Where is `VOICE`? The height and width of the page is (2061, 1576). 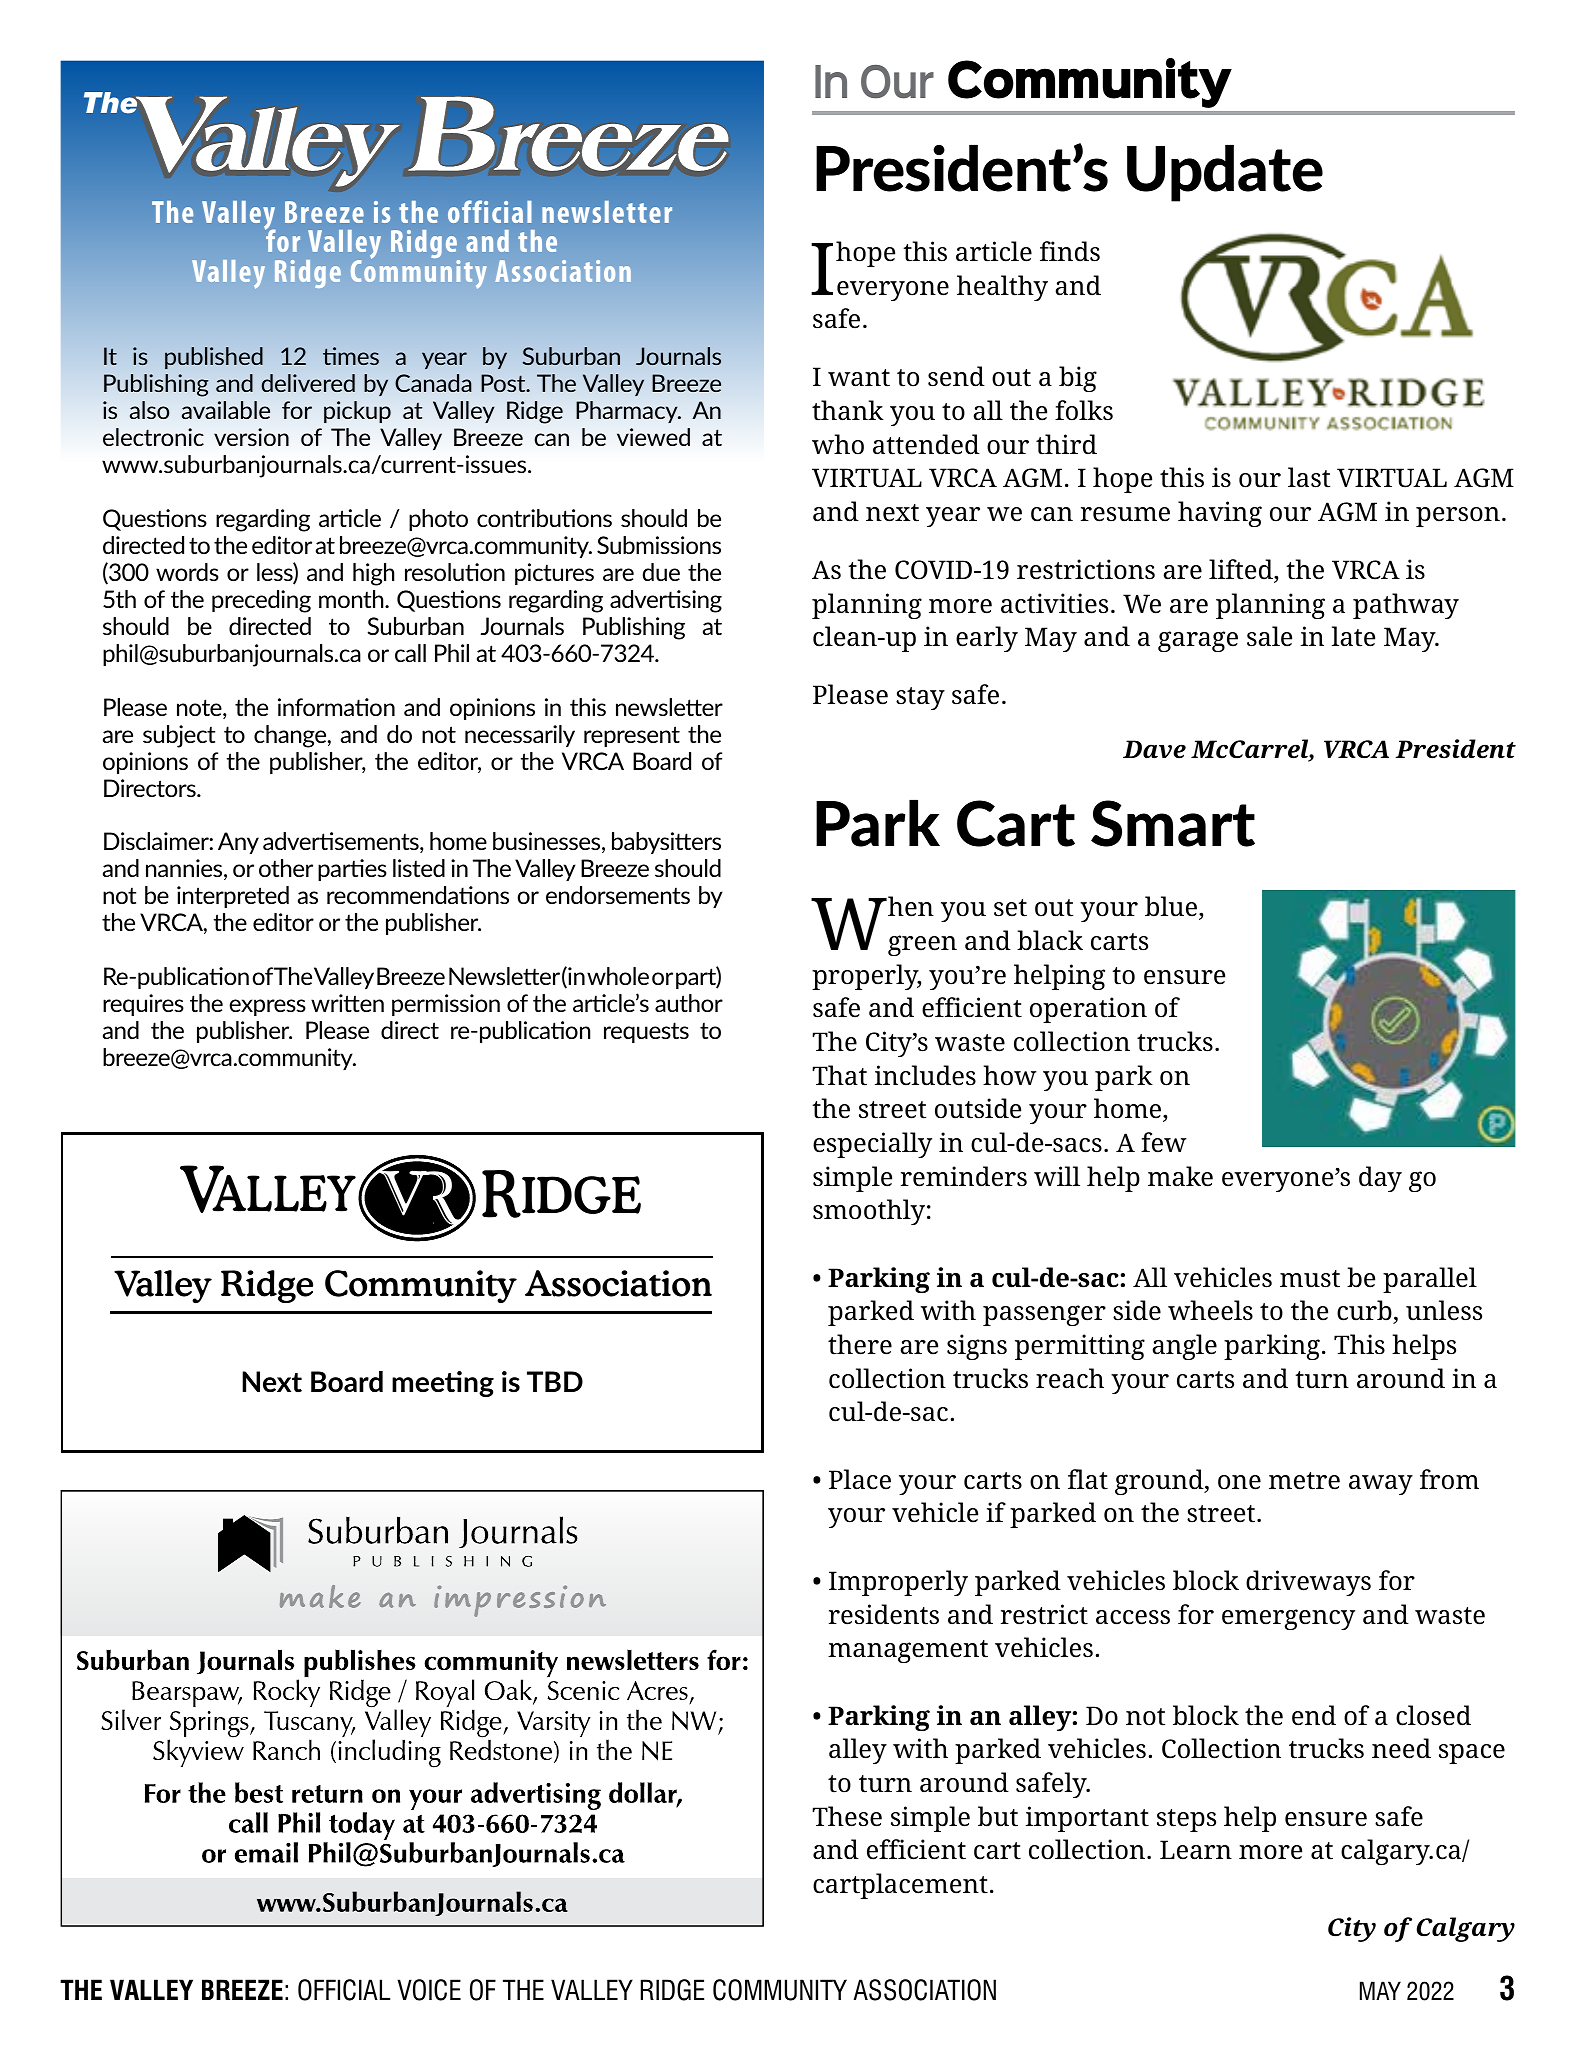
VOICE is located at coordinates (429, 1990).
